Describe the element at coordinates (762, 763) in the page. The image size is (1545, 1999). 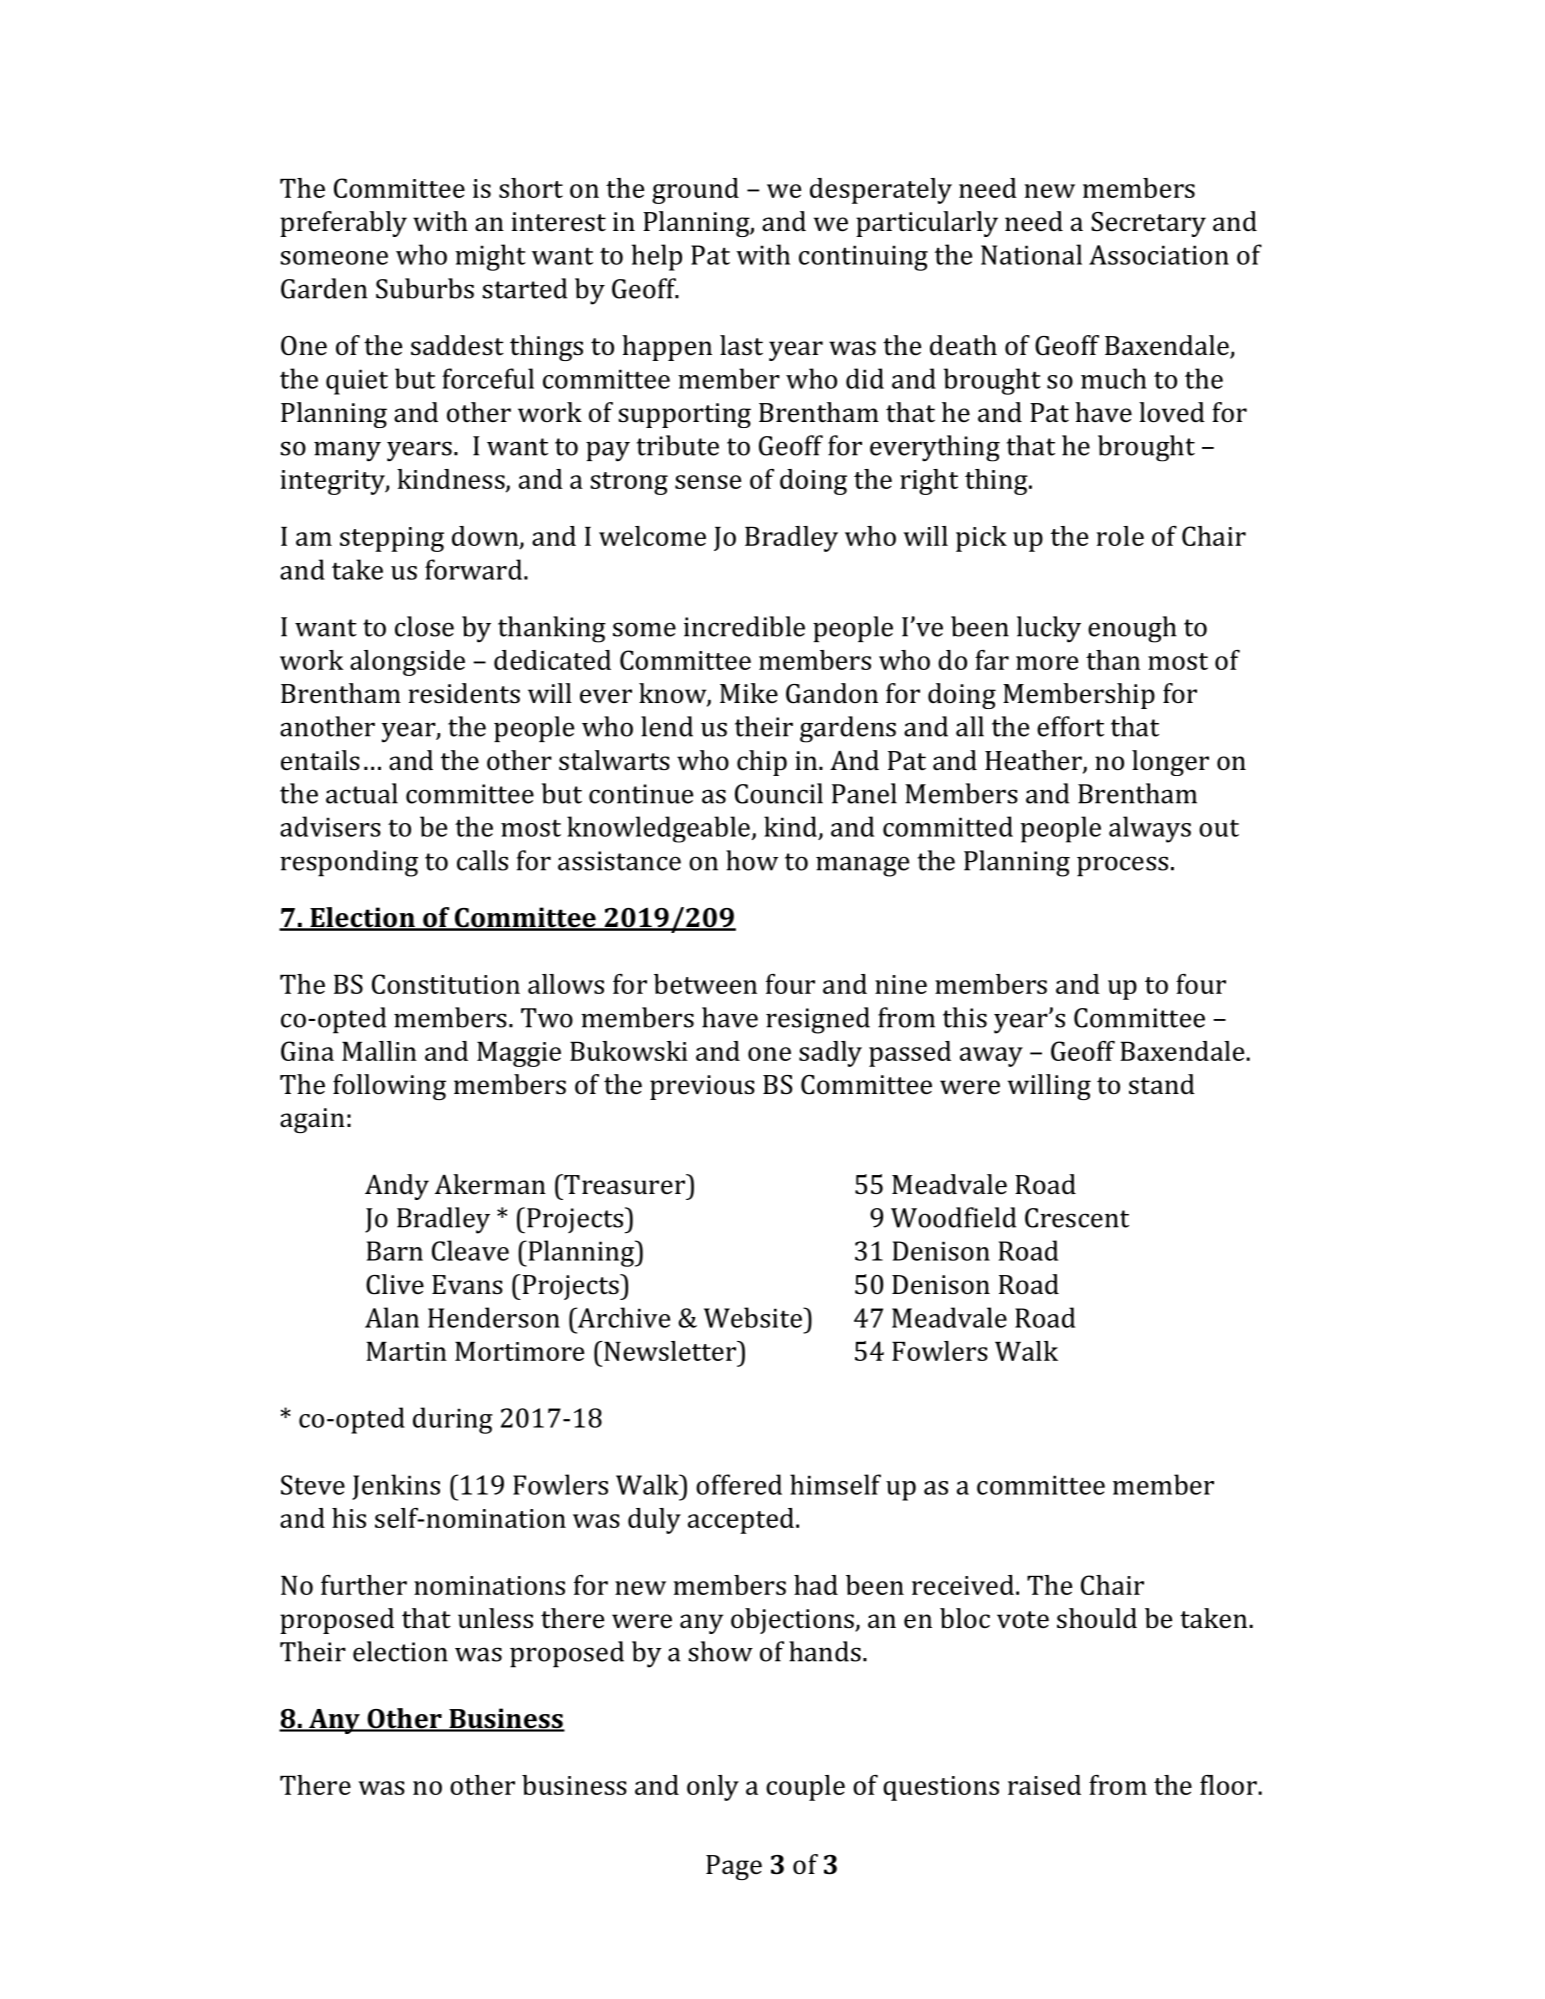
I see `chip` at that location.
